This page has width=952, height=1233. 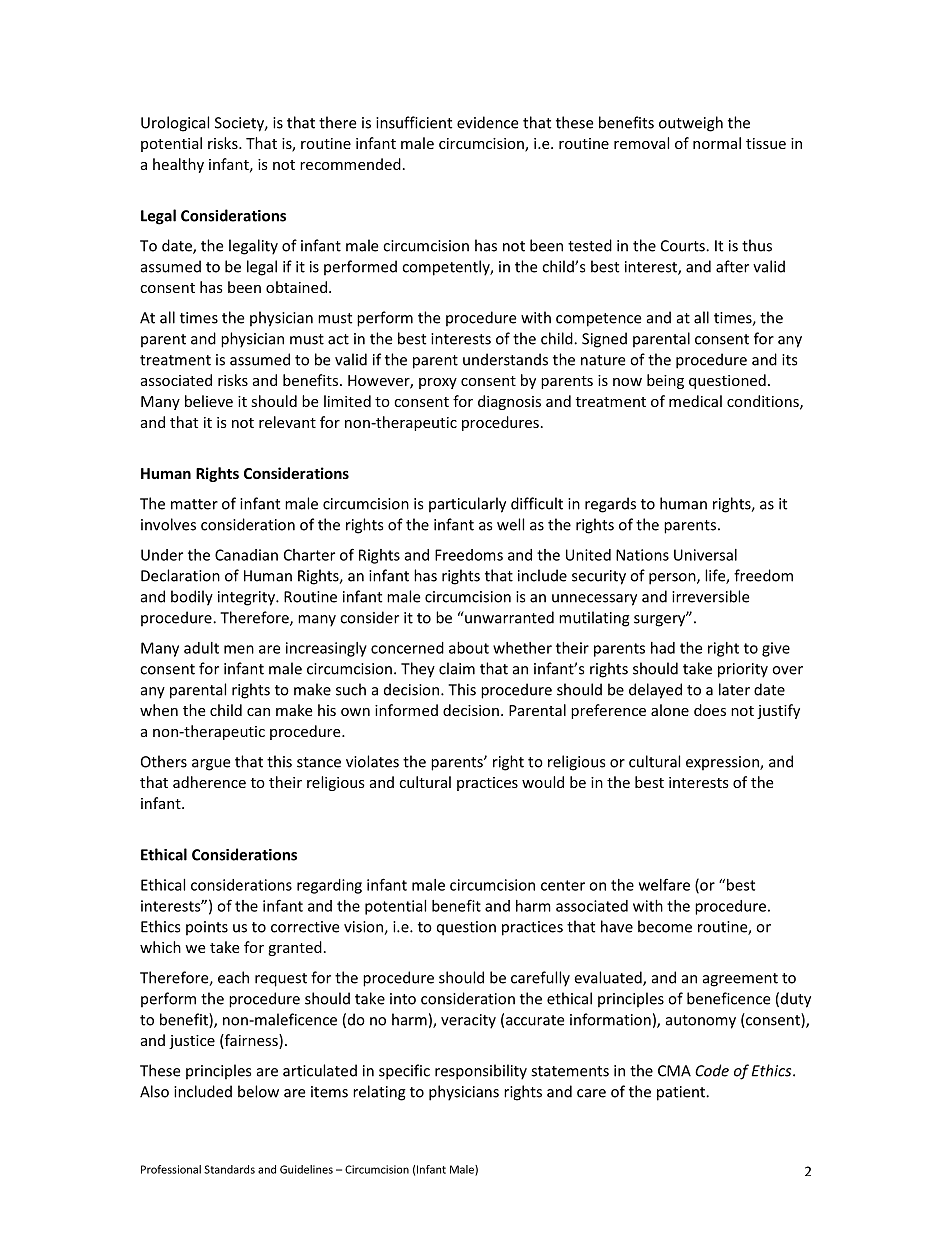 What do you see at coordinates (481, 1072) in the page?
I see `responsibility` at bounding box center [481, 1072].
